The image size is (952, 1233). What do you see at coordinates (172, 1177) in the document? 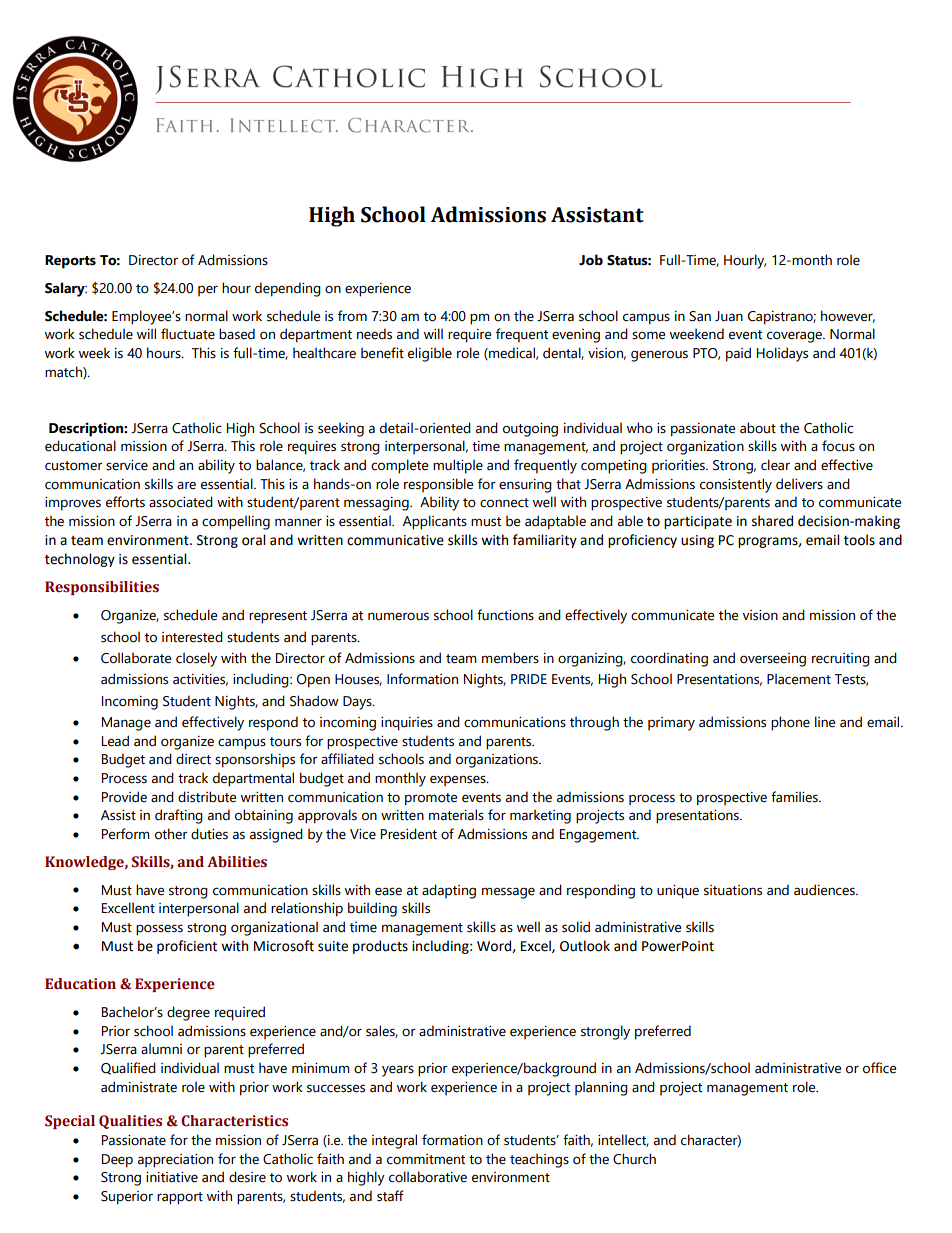
I see `initiative` at bounding box center [172, 1177].
